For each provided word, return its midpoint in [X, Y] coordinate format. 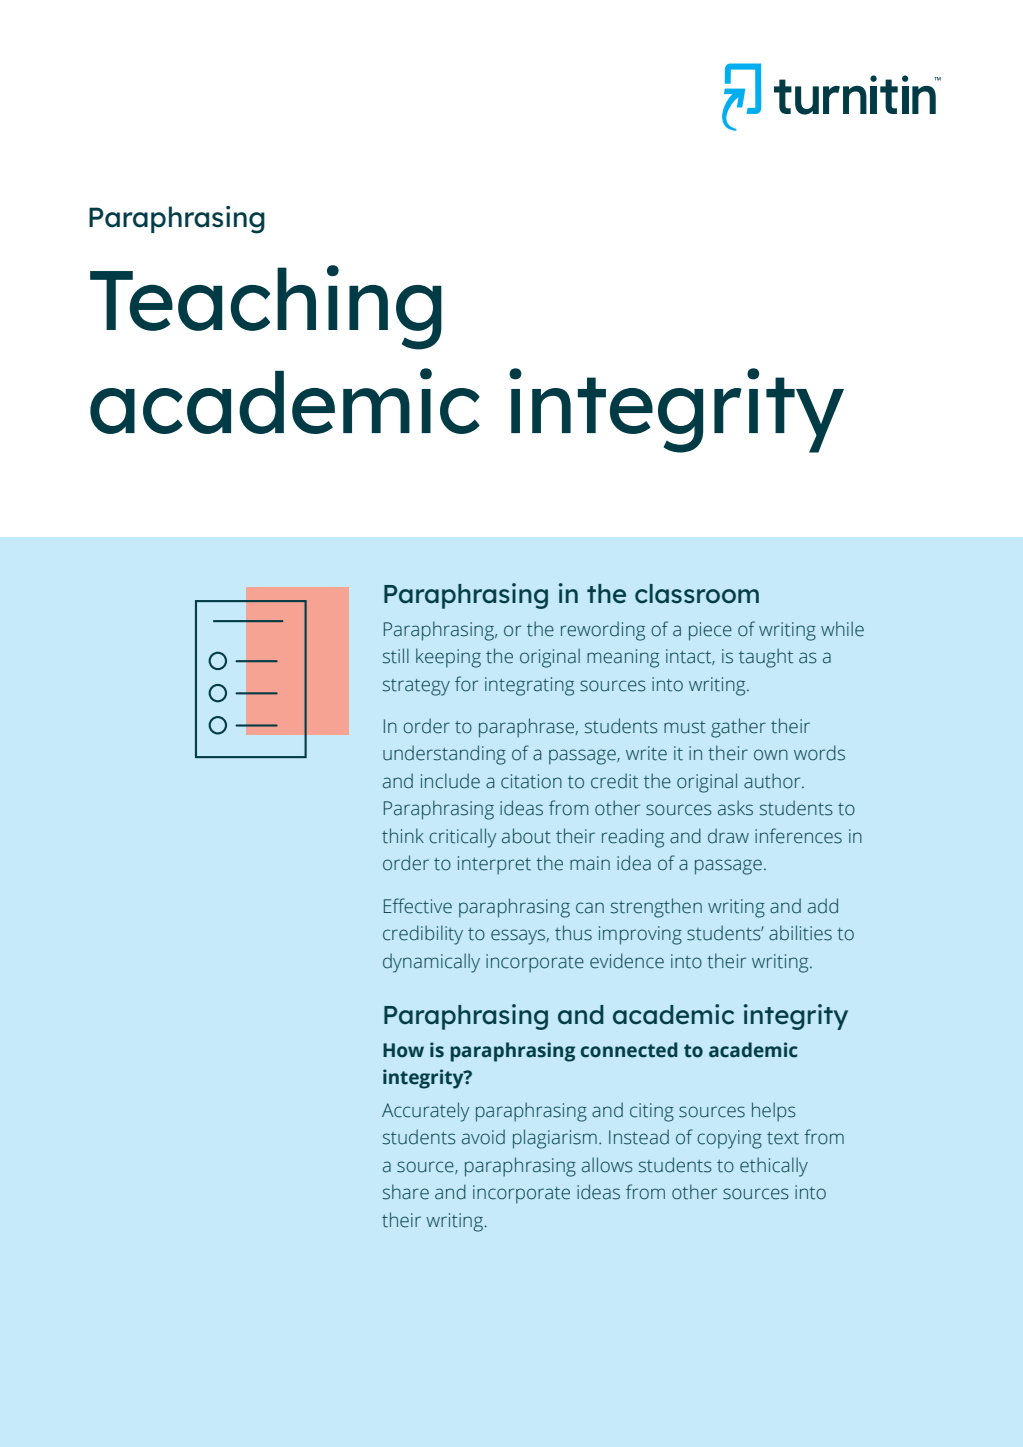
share [406, 1192]
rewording [603, 631]
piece [710, 631]
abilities [800, 933]
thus [573, 933]
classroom [697, 594]
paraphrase [526, 728]
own [771, 755]
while [842, 629]
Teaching [266, 307]
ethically [774, 1167]
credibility [423, 935]
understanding [444, 755]
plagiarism [555, 1139]
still [396, 656]
